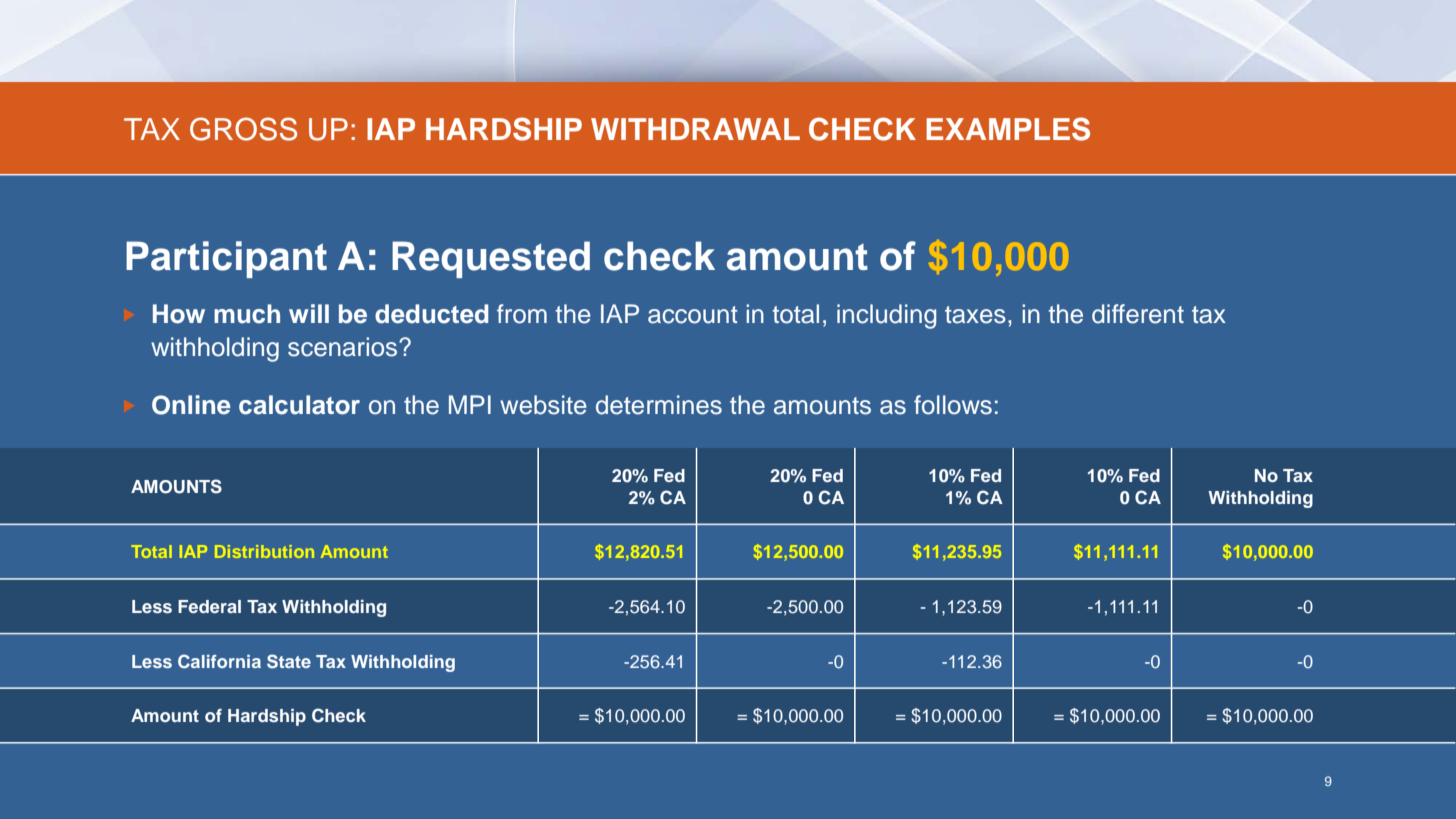 Image resolution: width=1456 pixels, height=819 pixels. Describe the element at coordinates (975, 315) in the screenshot. I see `taxes` at that location.
